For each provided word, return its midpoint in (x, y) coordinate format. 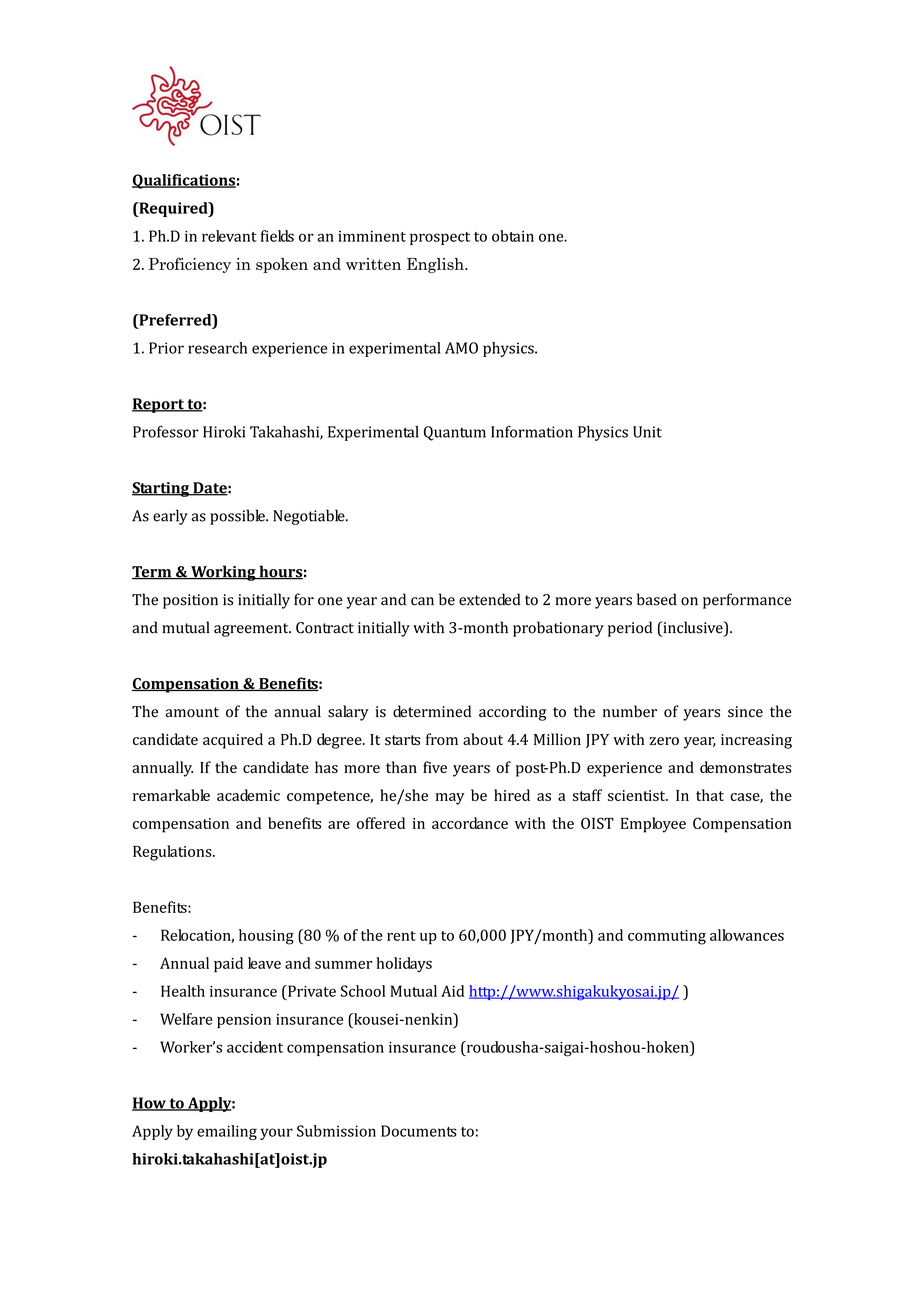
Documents (419, 1131)
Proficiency (190, 265)
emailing (227, 1132)
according (512, 713)
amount (192, 712)
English (436, 265)
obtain (513, 236)
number (630, 711)
